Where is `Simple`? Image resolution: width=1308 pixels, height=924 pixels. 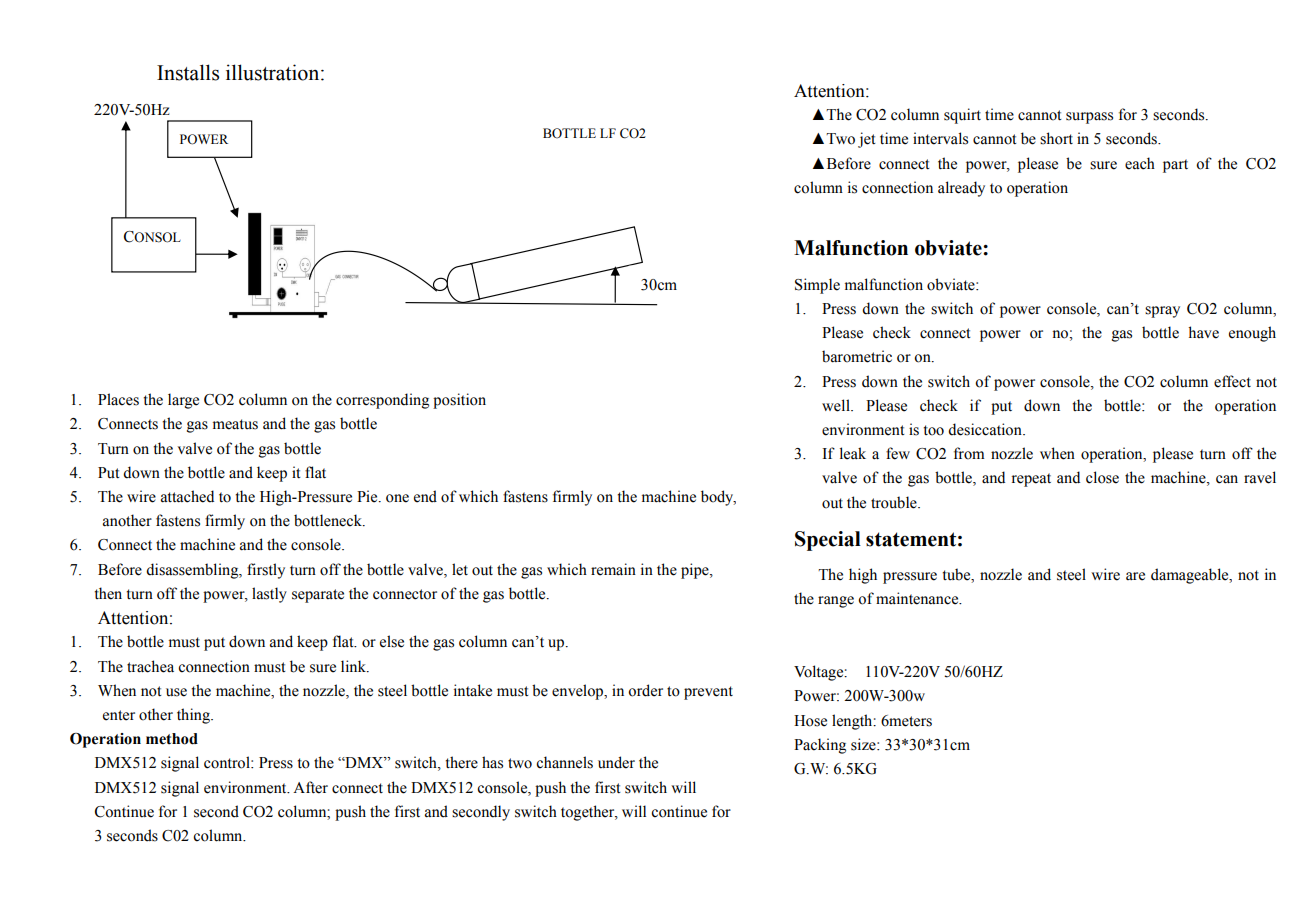
Simple is located at coordinates (817, 286).
